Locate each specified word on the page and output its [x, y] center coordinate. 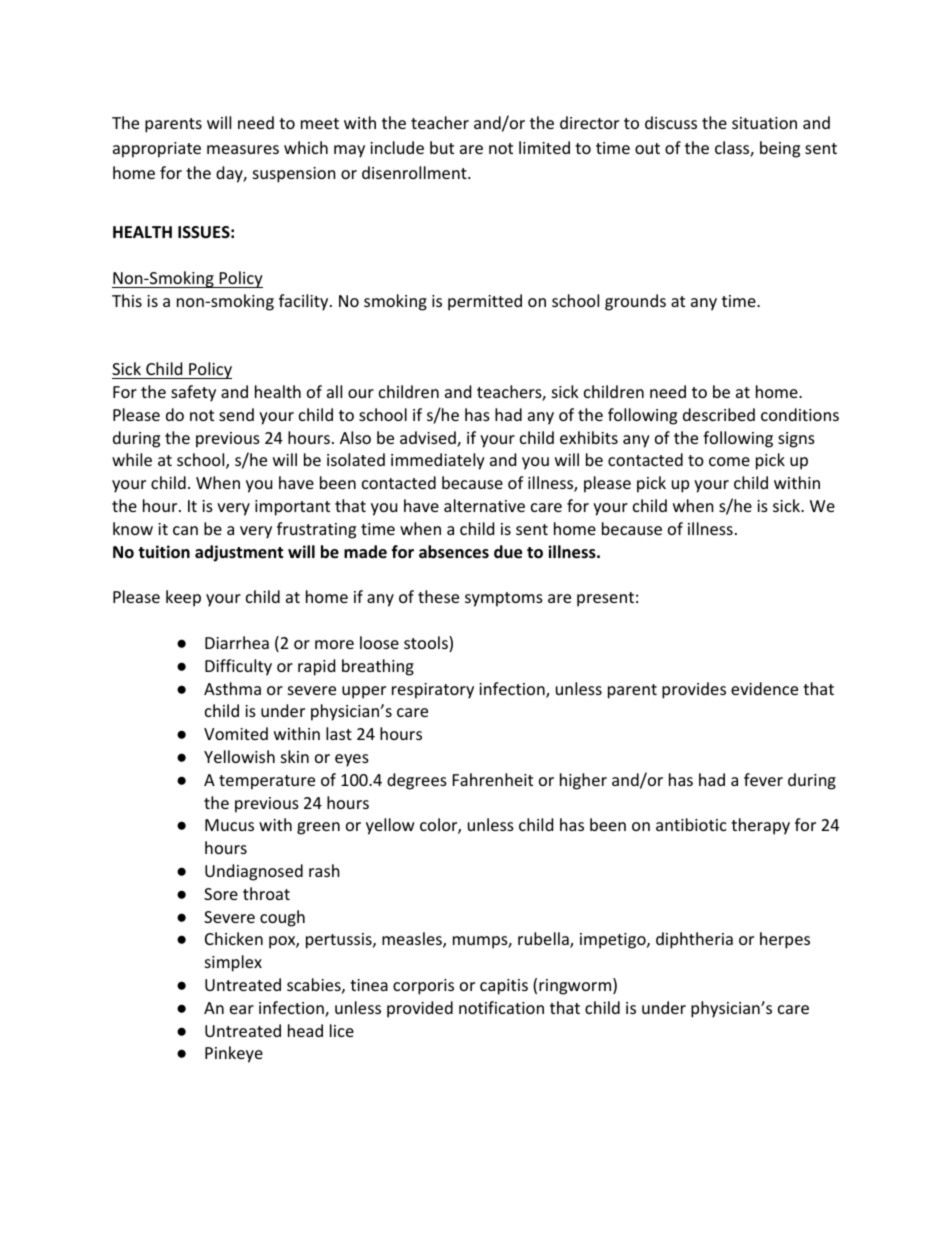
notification [501, 1007]
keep [183, 598]
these [438, 596]
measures [243, 149]
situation [764, 123]
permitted [485, 302]
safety [193, 393]
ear [242, 1009]
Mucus [229, 825]
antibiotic [691, 824]
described [719, 414]
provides [694, 690]
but [442, 147]
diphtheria [694, 940]
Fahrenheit [493, 779]
